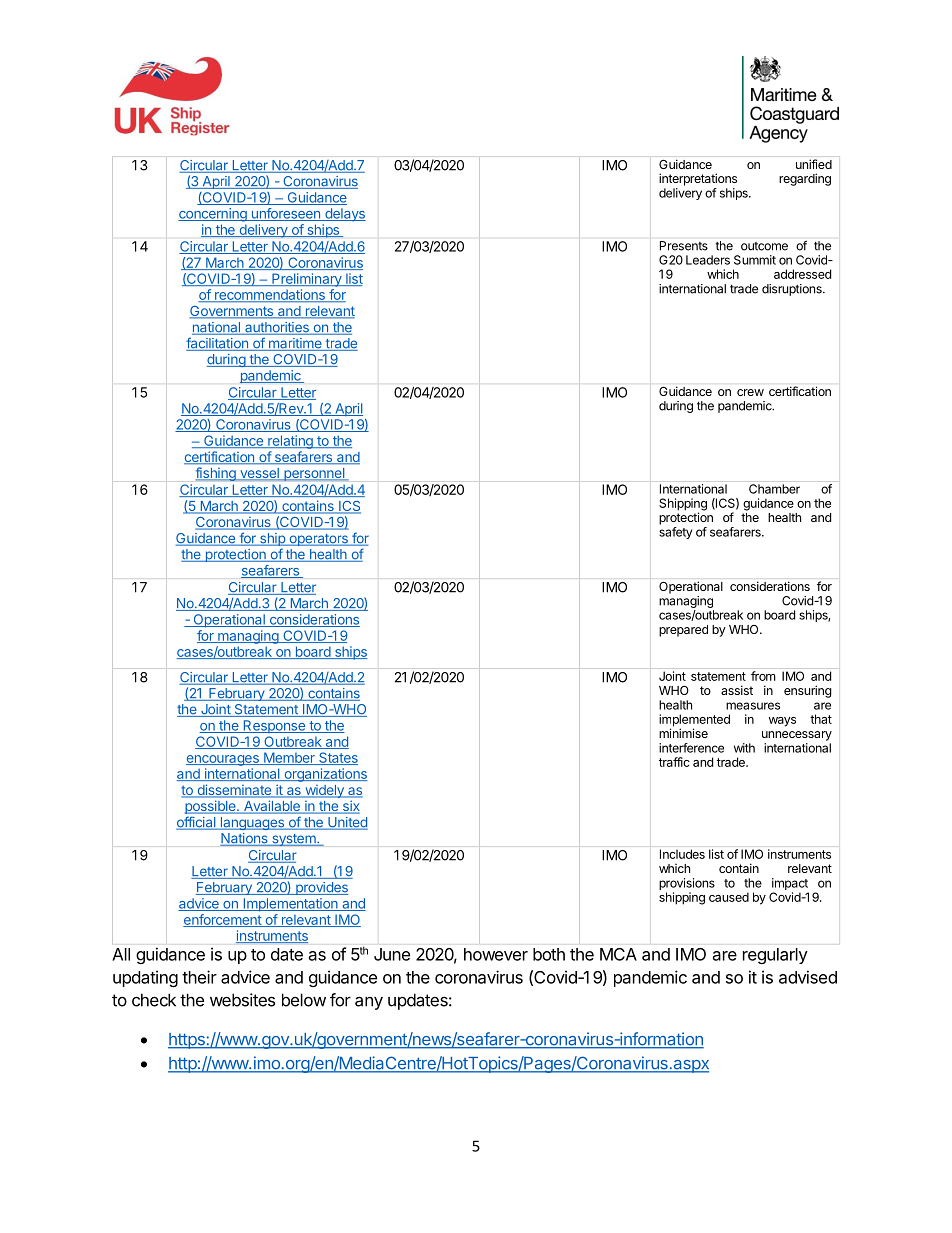  I want to click on States, so click(337, 758).
